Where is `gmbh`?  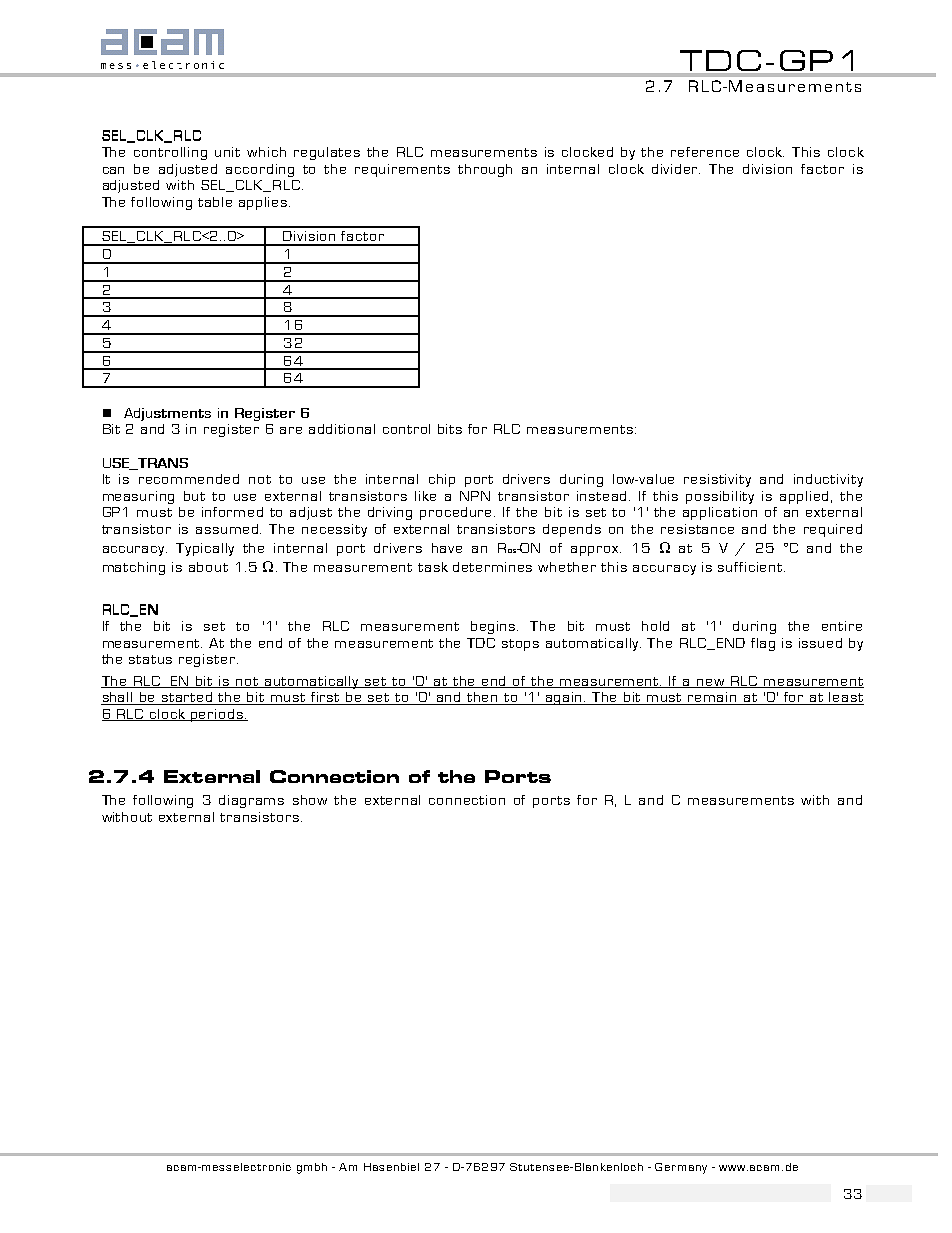
gmbh is located at coordinates (312, 1168).
